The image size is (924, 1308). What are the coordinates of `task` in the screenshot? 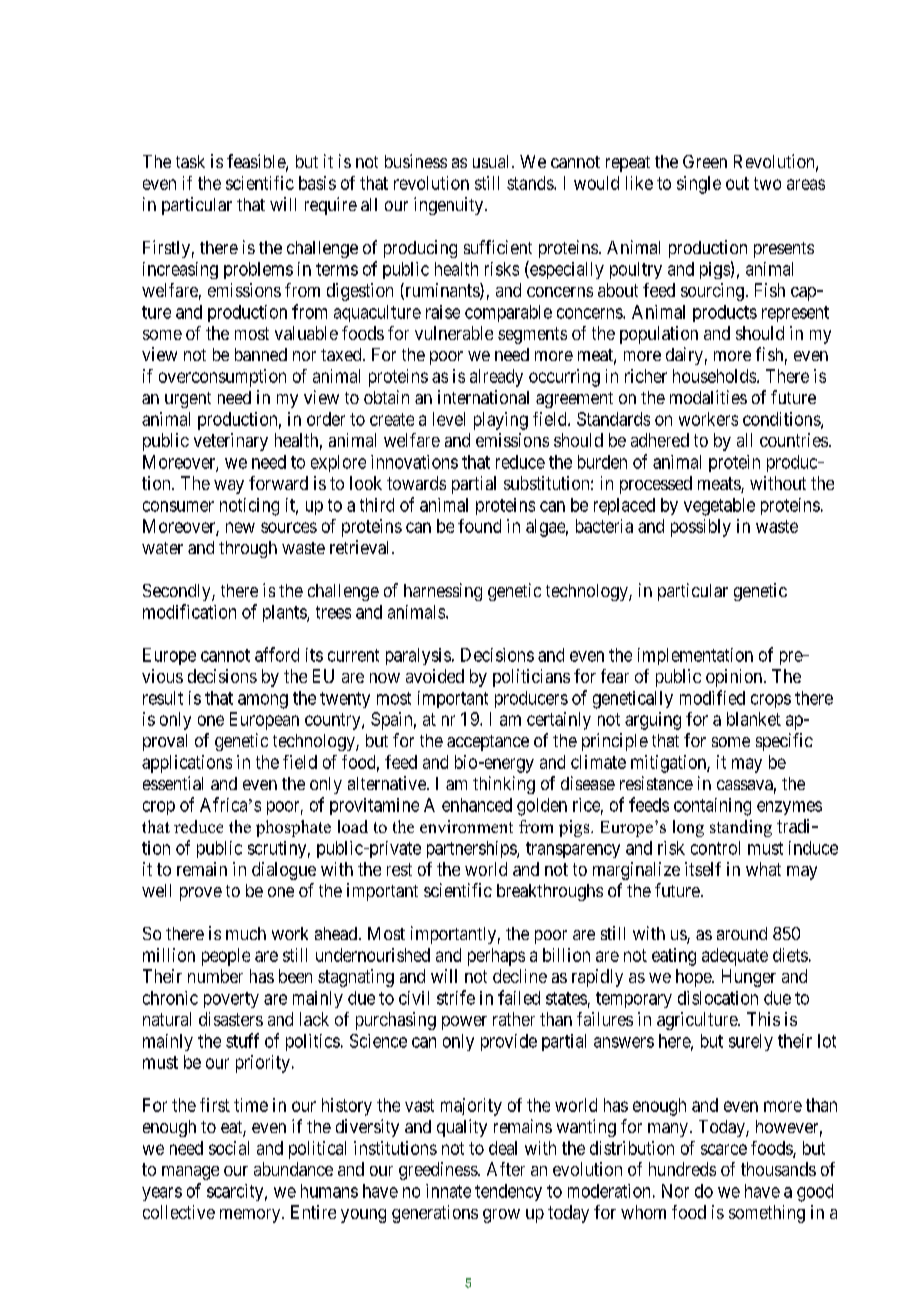 It's located at (190, 161).
